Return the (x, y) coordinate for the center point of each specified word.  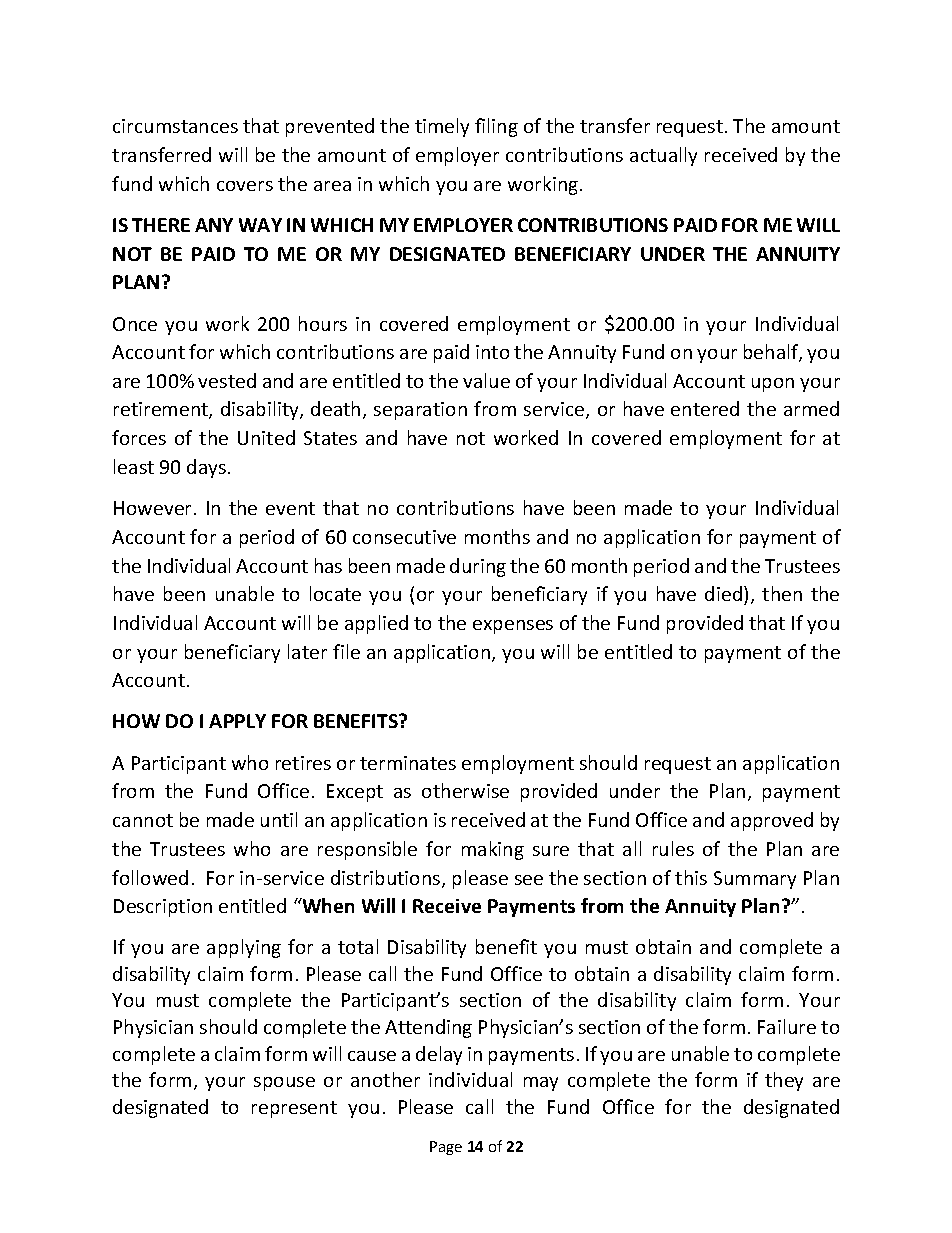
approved (772, 821)
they (784, 1081)
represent (294, 1109)
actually (663, 156)
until (279, 819)
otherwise (465, 790)
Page (446, 1148)
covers (245, 186)
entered (705, 408)
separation (420, 411)
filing (496, 127)
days (208, 468)
